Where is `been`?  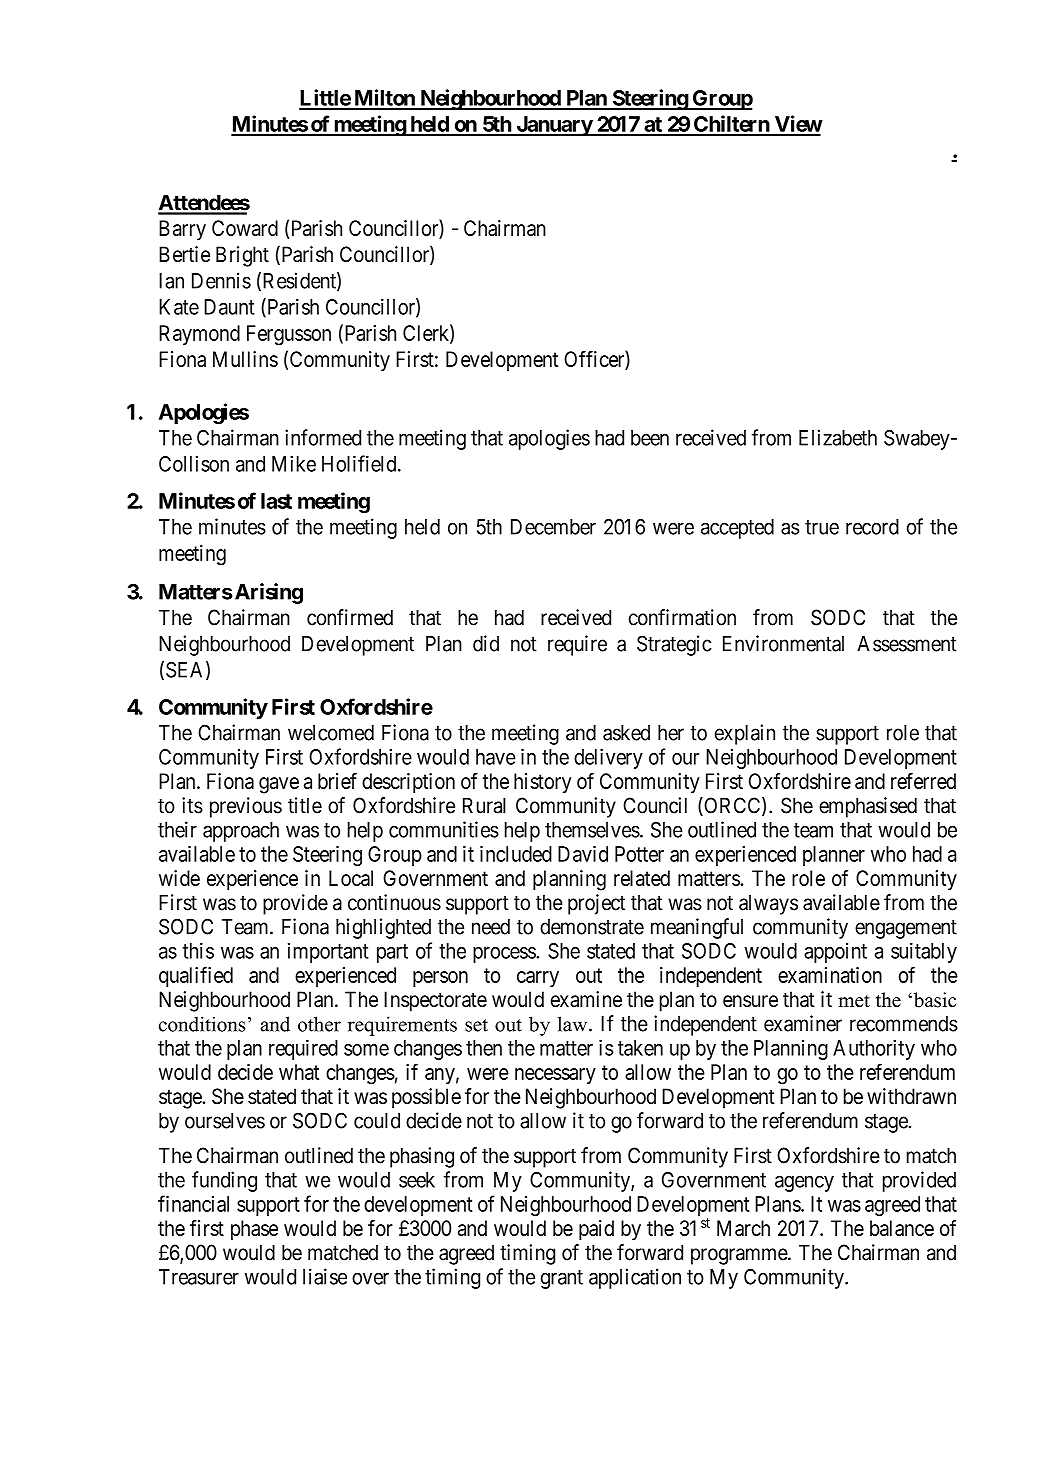 been is located at coordinates (650, 438).
